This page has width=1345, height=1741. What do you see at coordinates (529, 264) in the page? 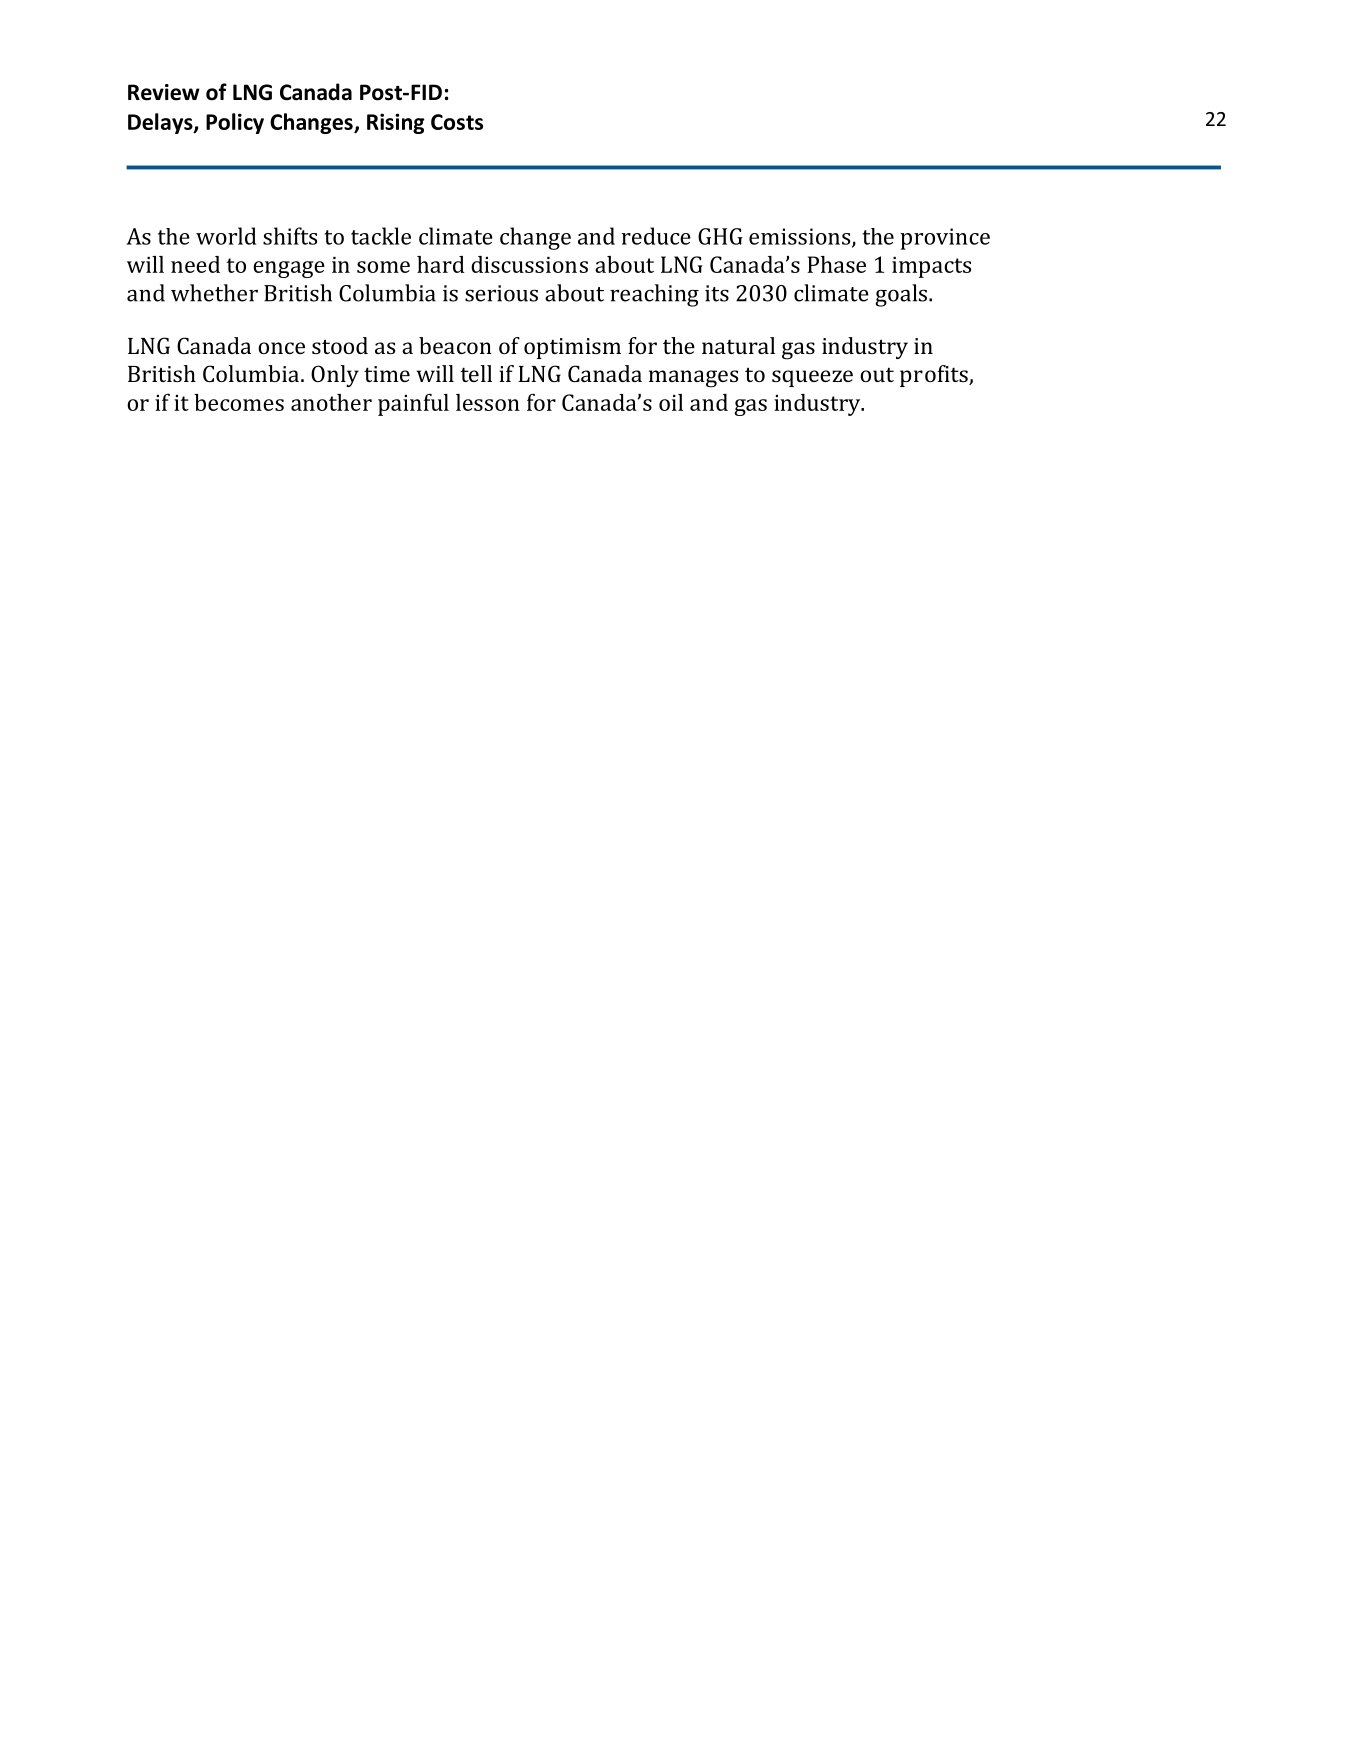
I see `discussions` at bounding box center [529, 264].
